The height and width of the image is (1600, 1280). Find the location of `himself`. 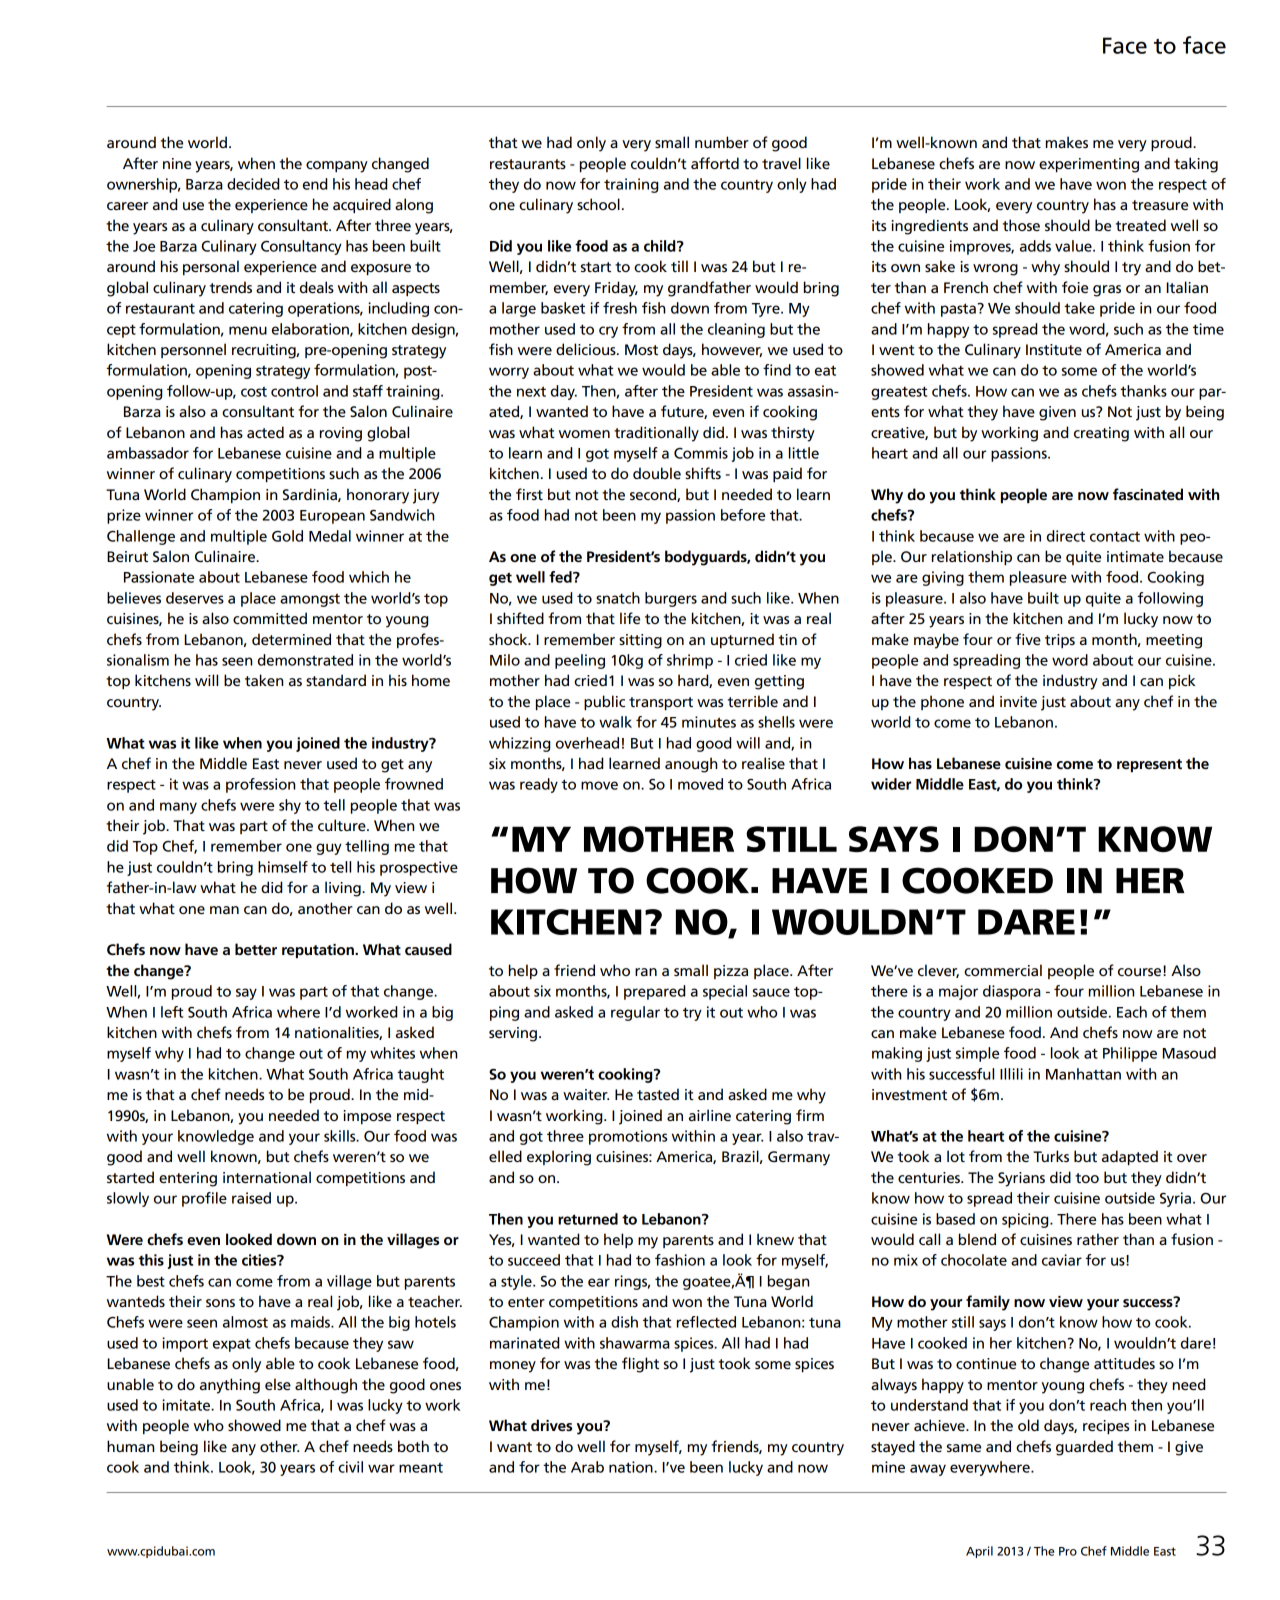

himself is located at coordinates (283, 867).
